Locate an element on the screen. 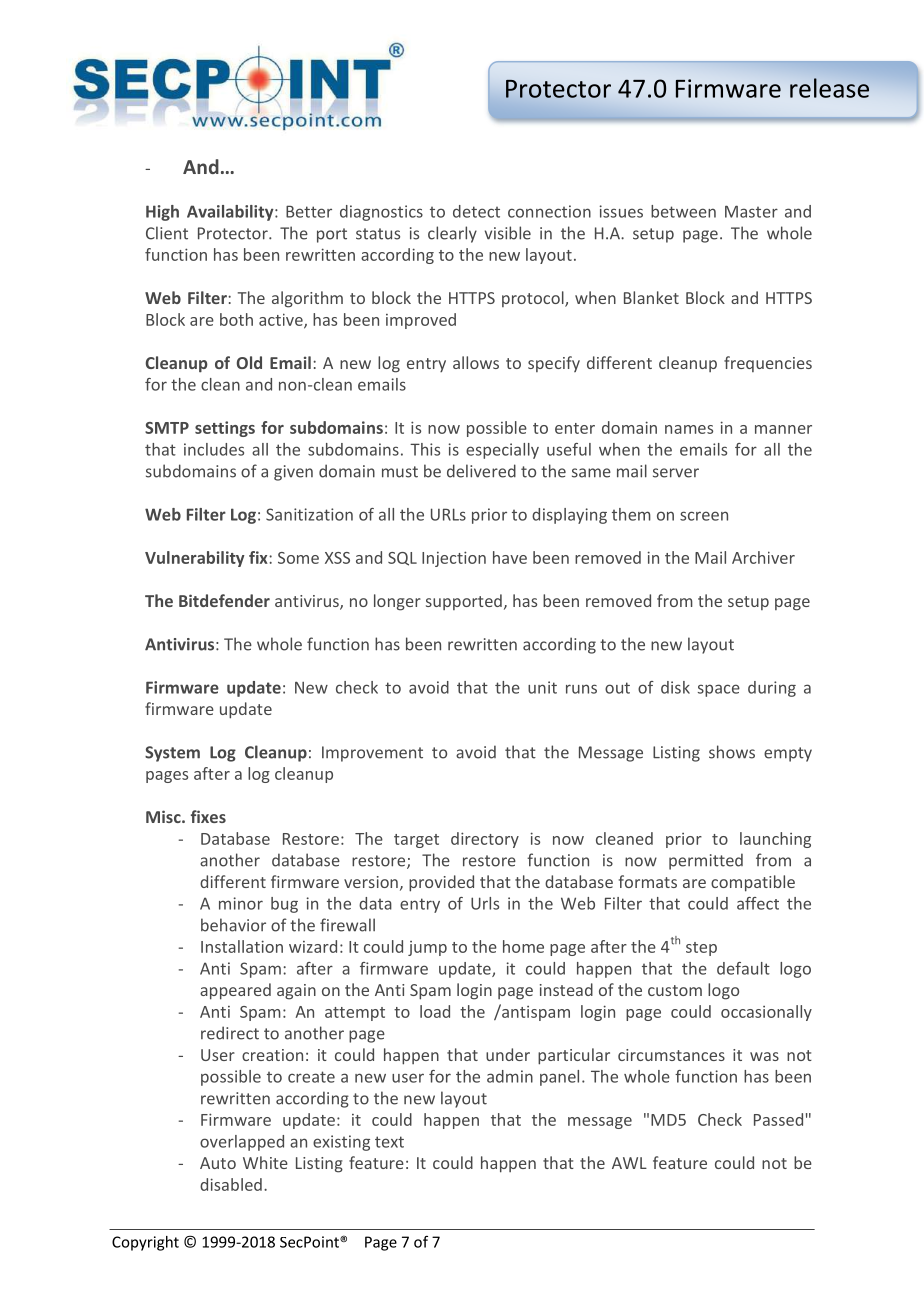 Image resolution: width=924 pixels, height=1308 pixels. Availability is located at coordinates (231, 213).
